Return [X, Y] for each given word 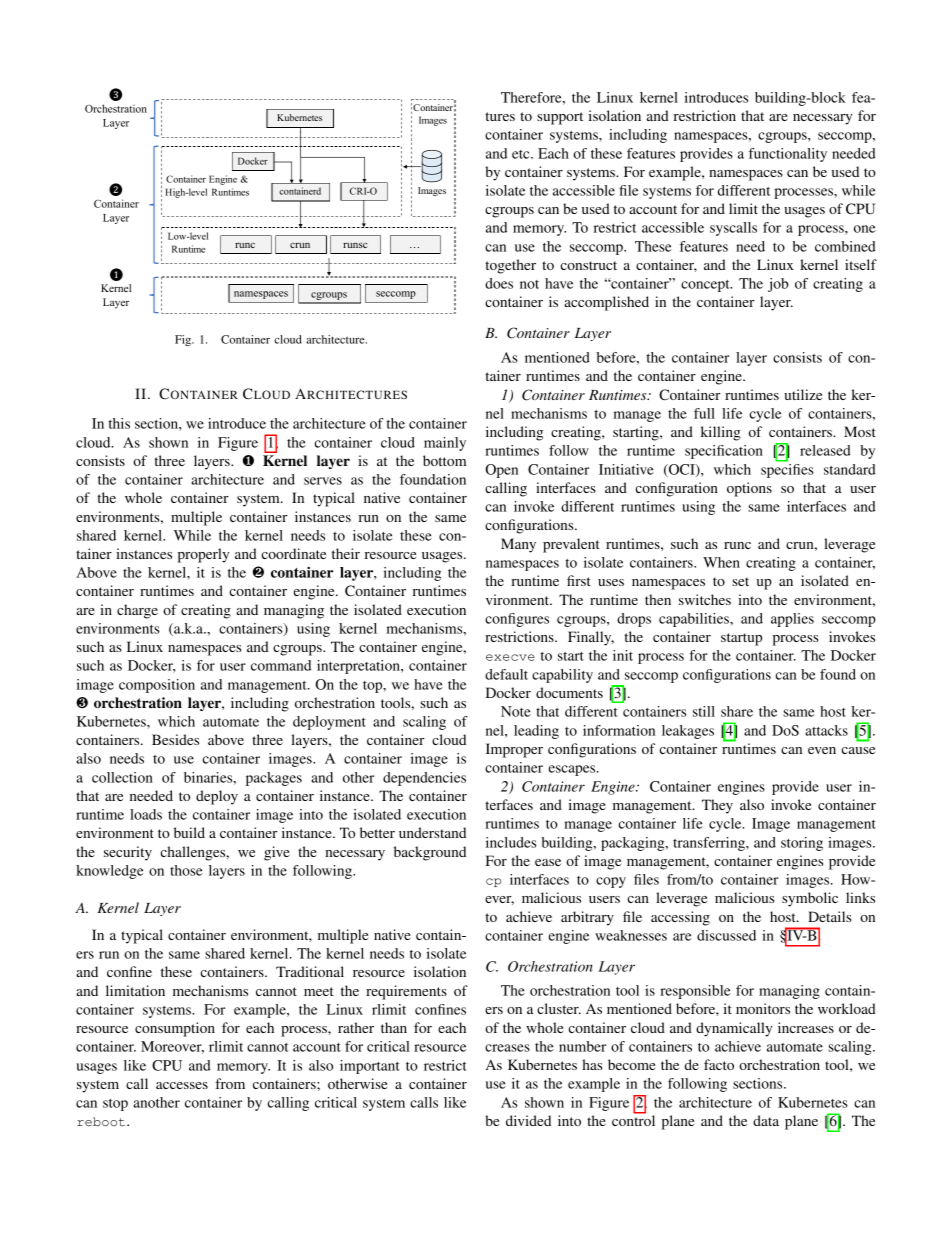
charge [137, 611]
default [506, 674]
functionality [788, 155]
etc [522, 154]
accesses [182, 1085]
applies [792, 620]
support [560, 118]
